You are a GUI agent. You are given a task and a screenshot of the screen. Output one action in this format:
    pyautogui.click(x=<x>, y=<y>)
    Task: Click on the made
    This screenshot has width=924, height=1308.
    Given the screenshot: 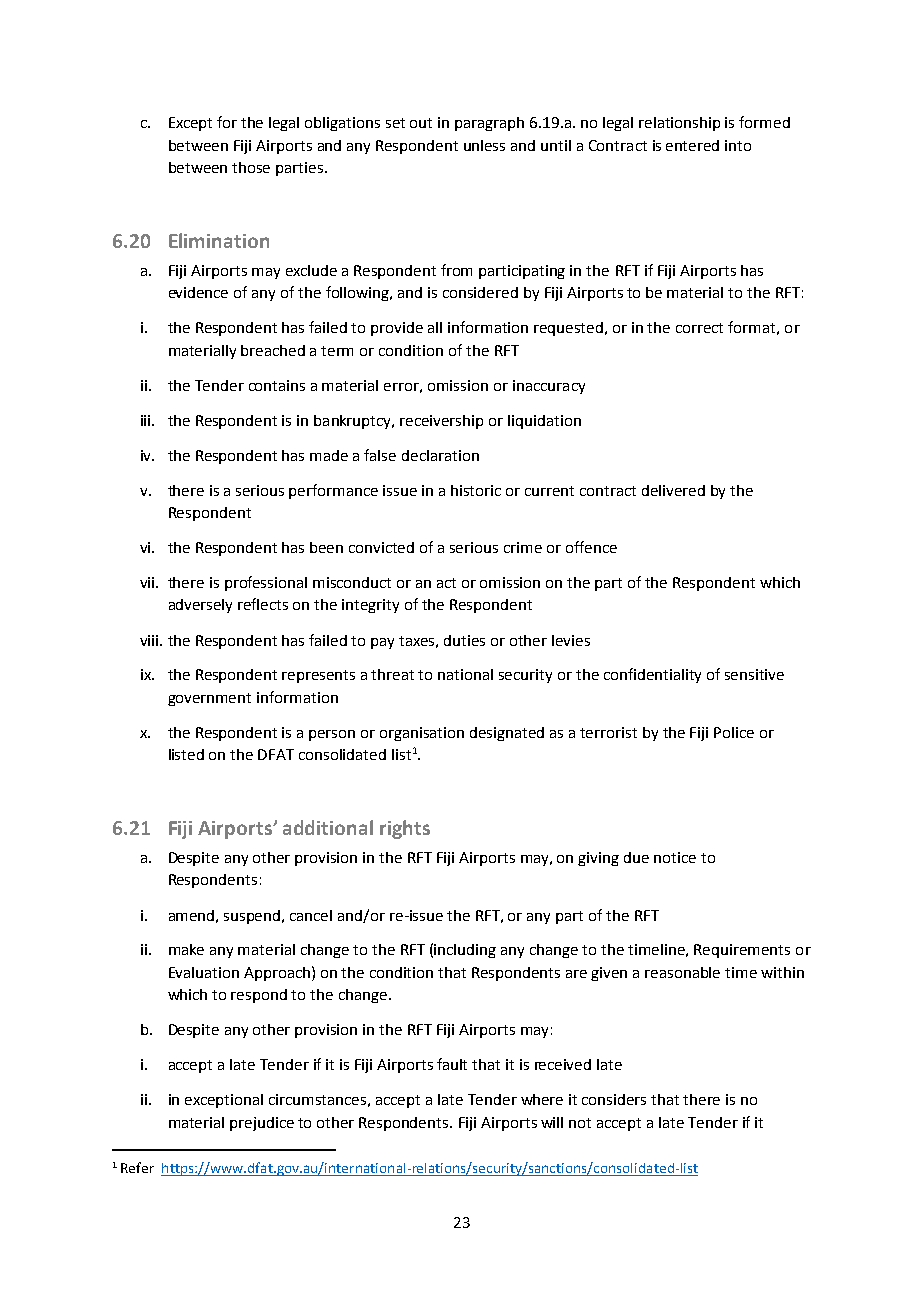 What is the action you would take?
    pyautogui.click(x=329, y=455)
